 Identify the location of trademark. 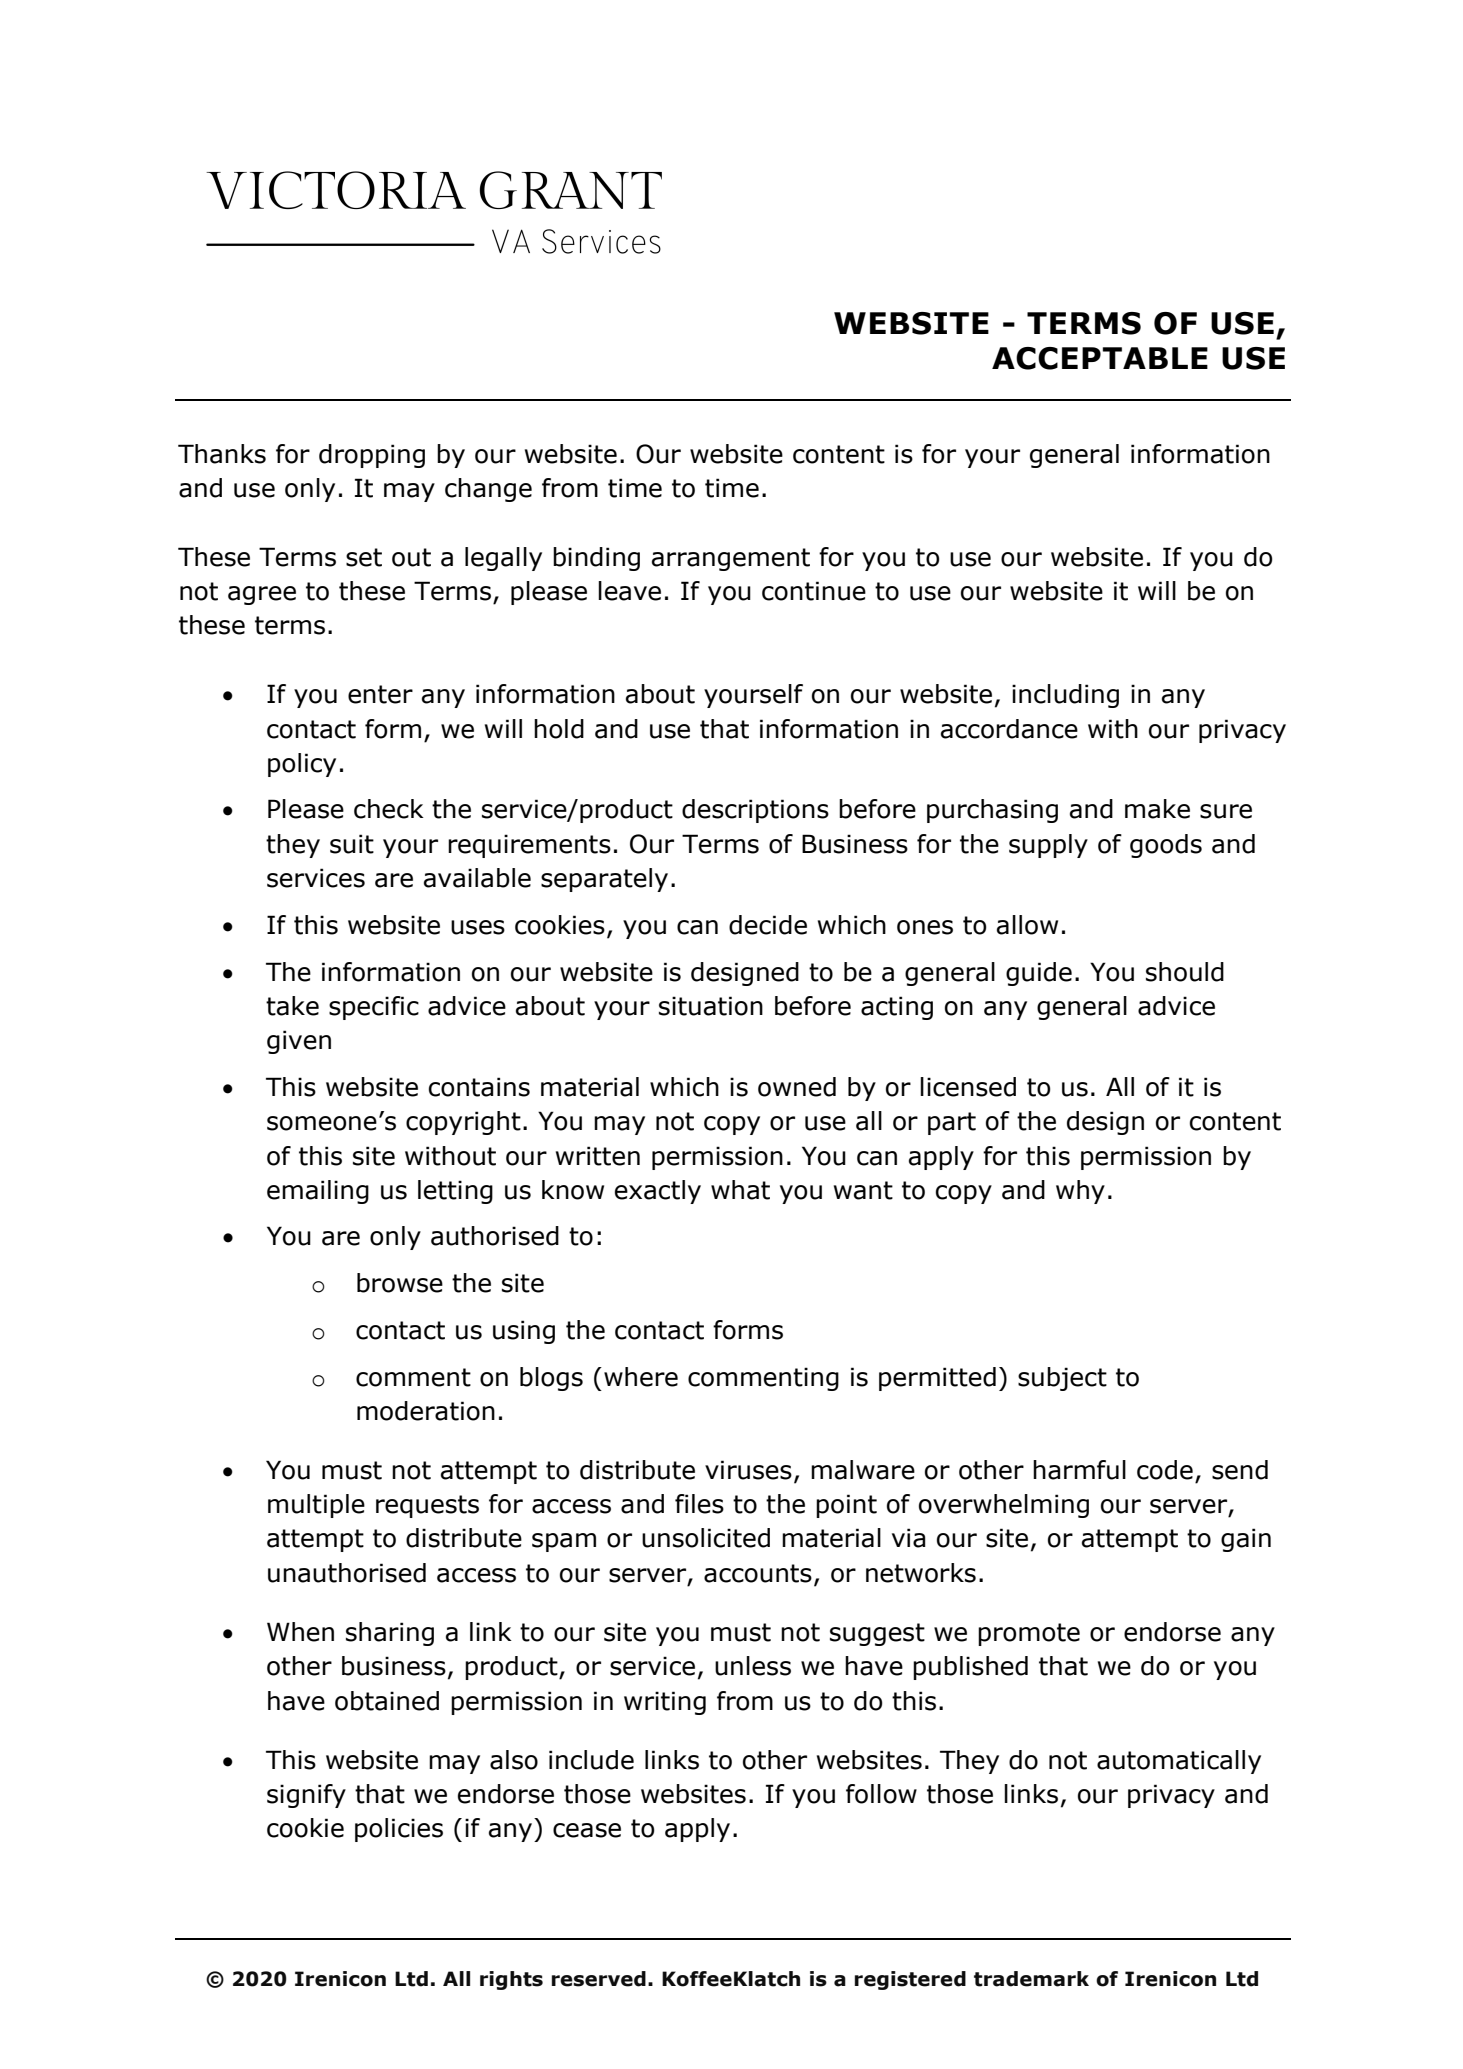
(1031, 1979).
